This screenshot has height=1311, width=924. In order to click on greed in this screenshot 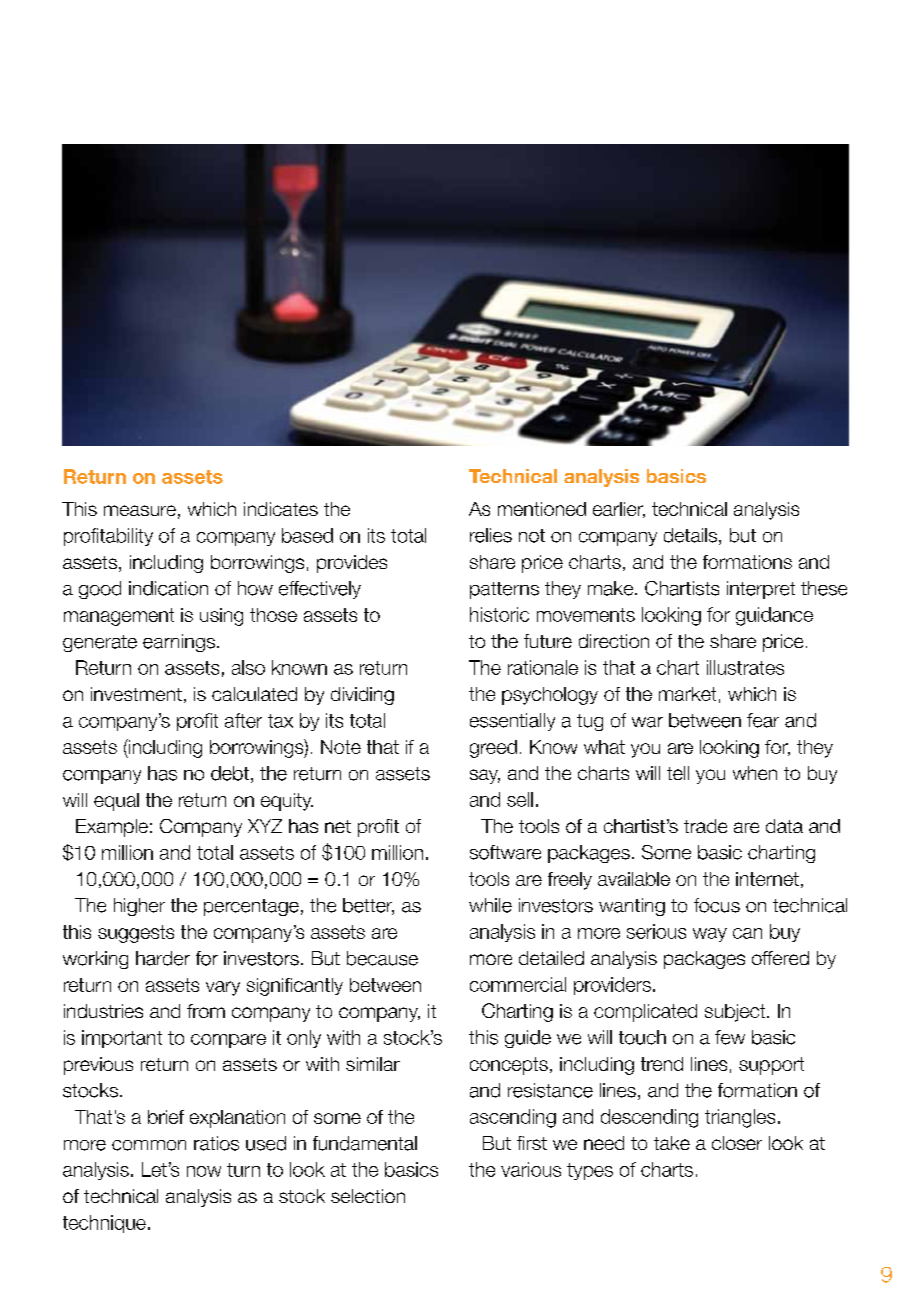, I will do `click(493, 749)`.
